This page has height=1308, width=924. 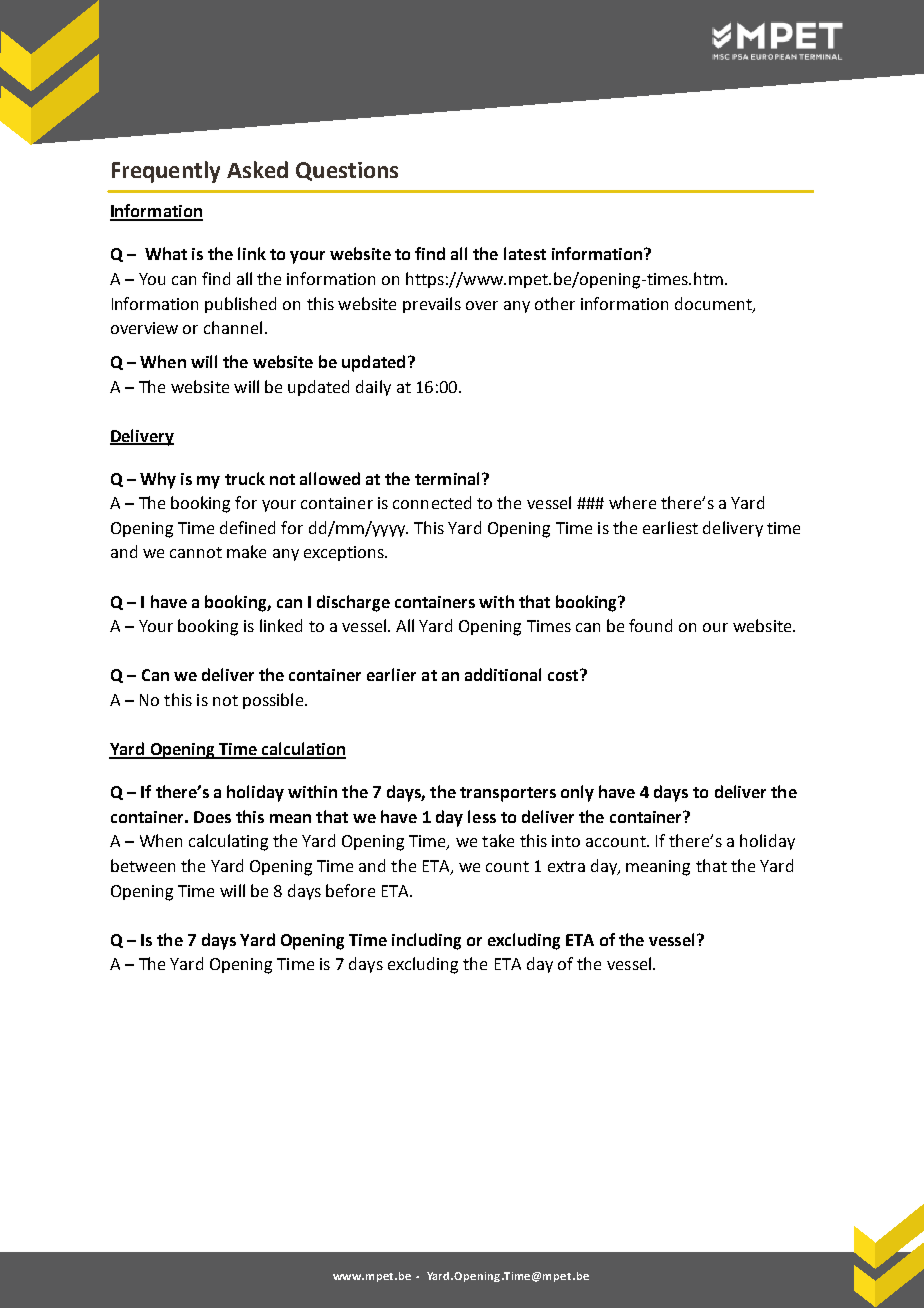 What do you see at coordinates (525, 253) in the page?
I see `latest` at bounding box center [525, 253].
